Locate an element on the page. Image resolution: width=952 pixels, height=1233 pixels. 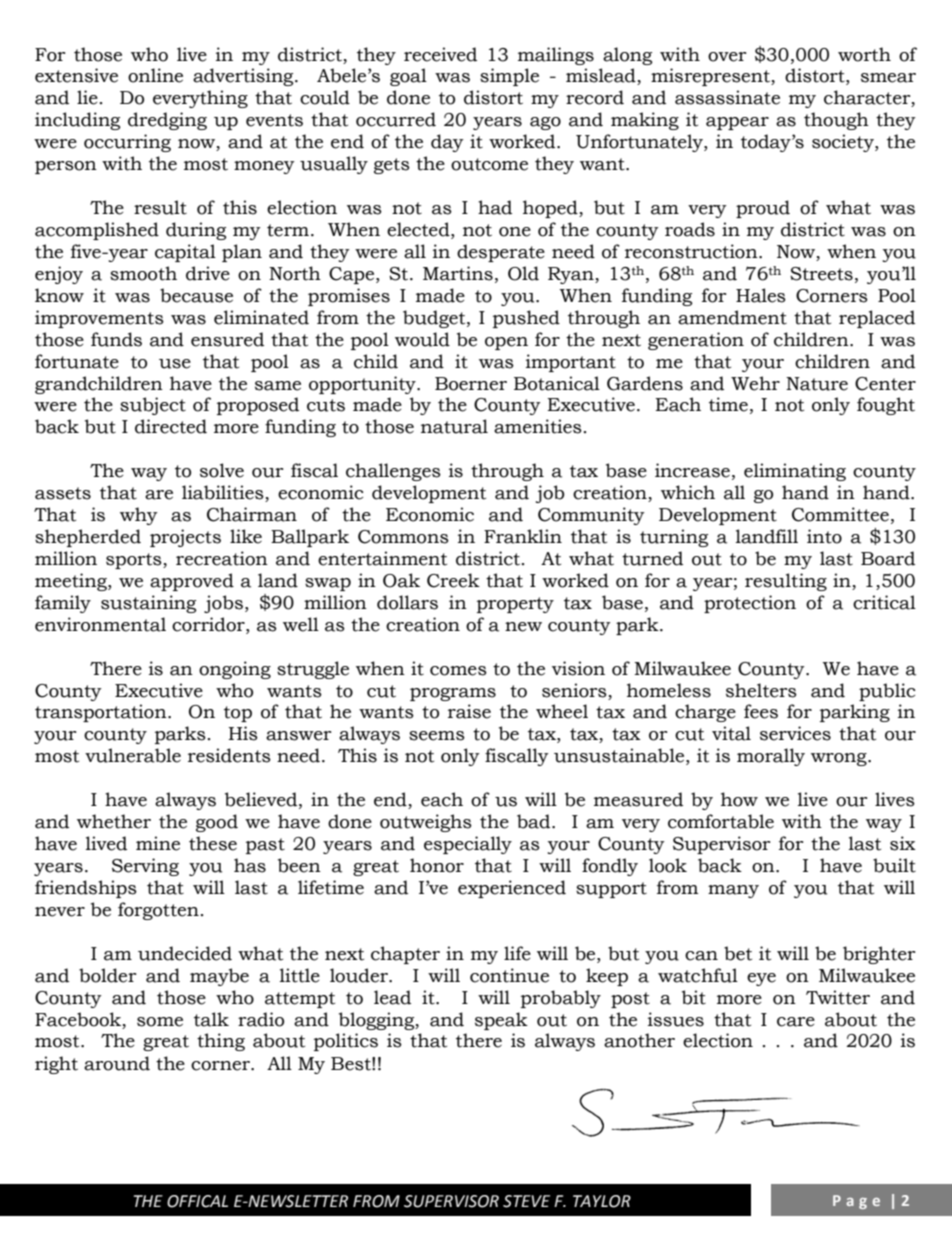
online is located at coordinates (155, 75).
